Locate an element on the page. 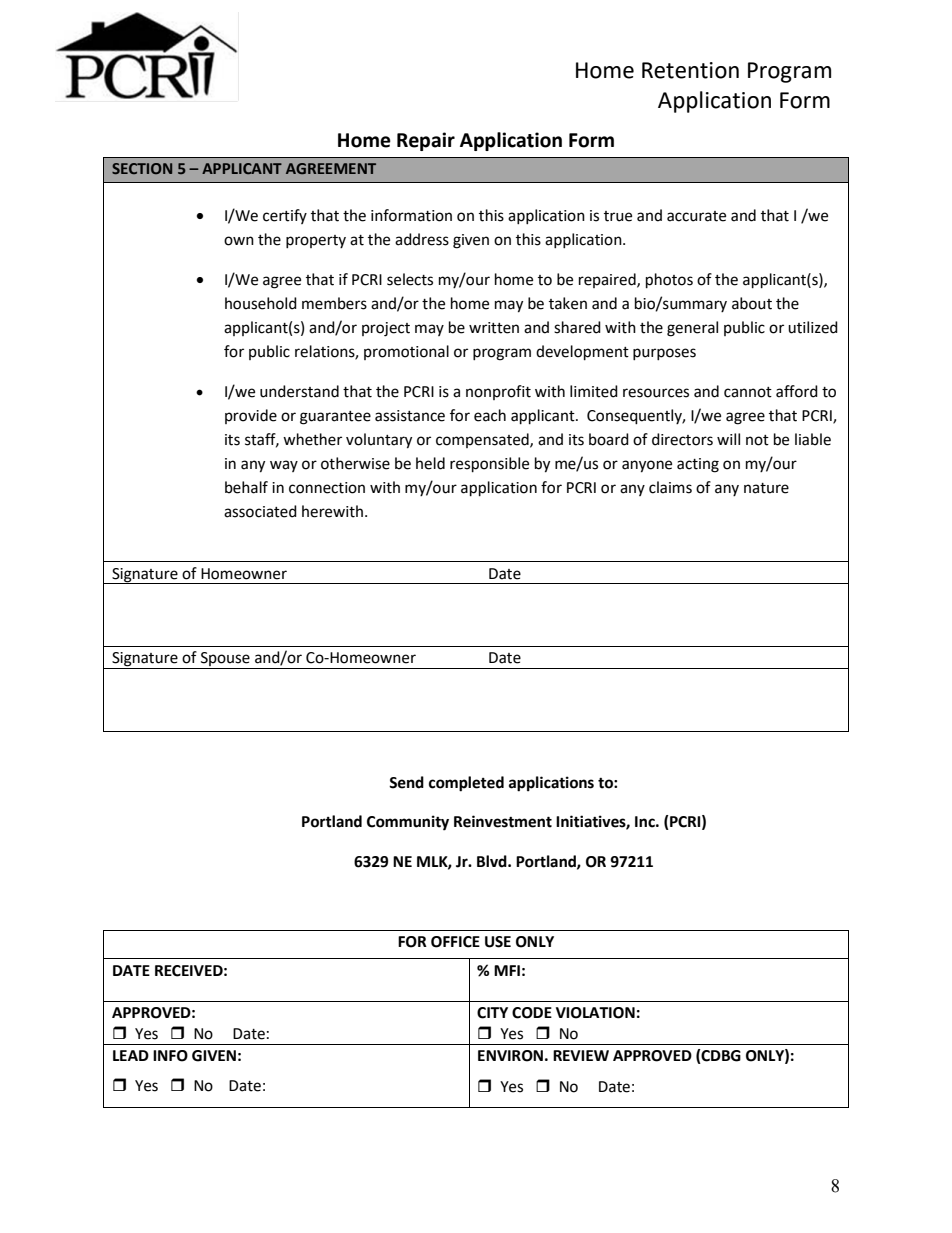 The width and height of the page is (952, 1233). LEAD is located at coordinates (131, 1055).
